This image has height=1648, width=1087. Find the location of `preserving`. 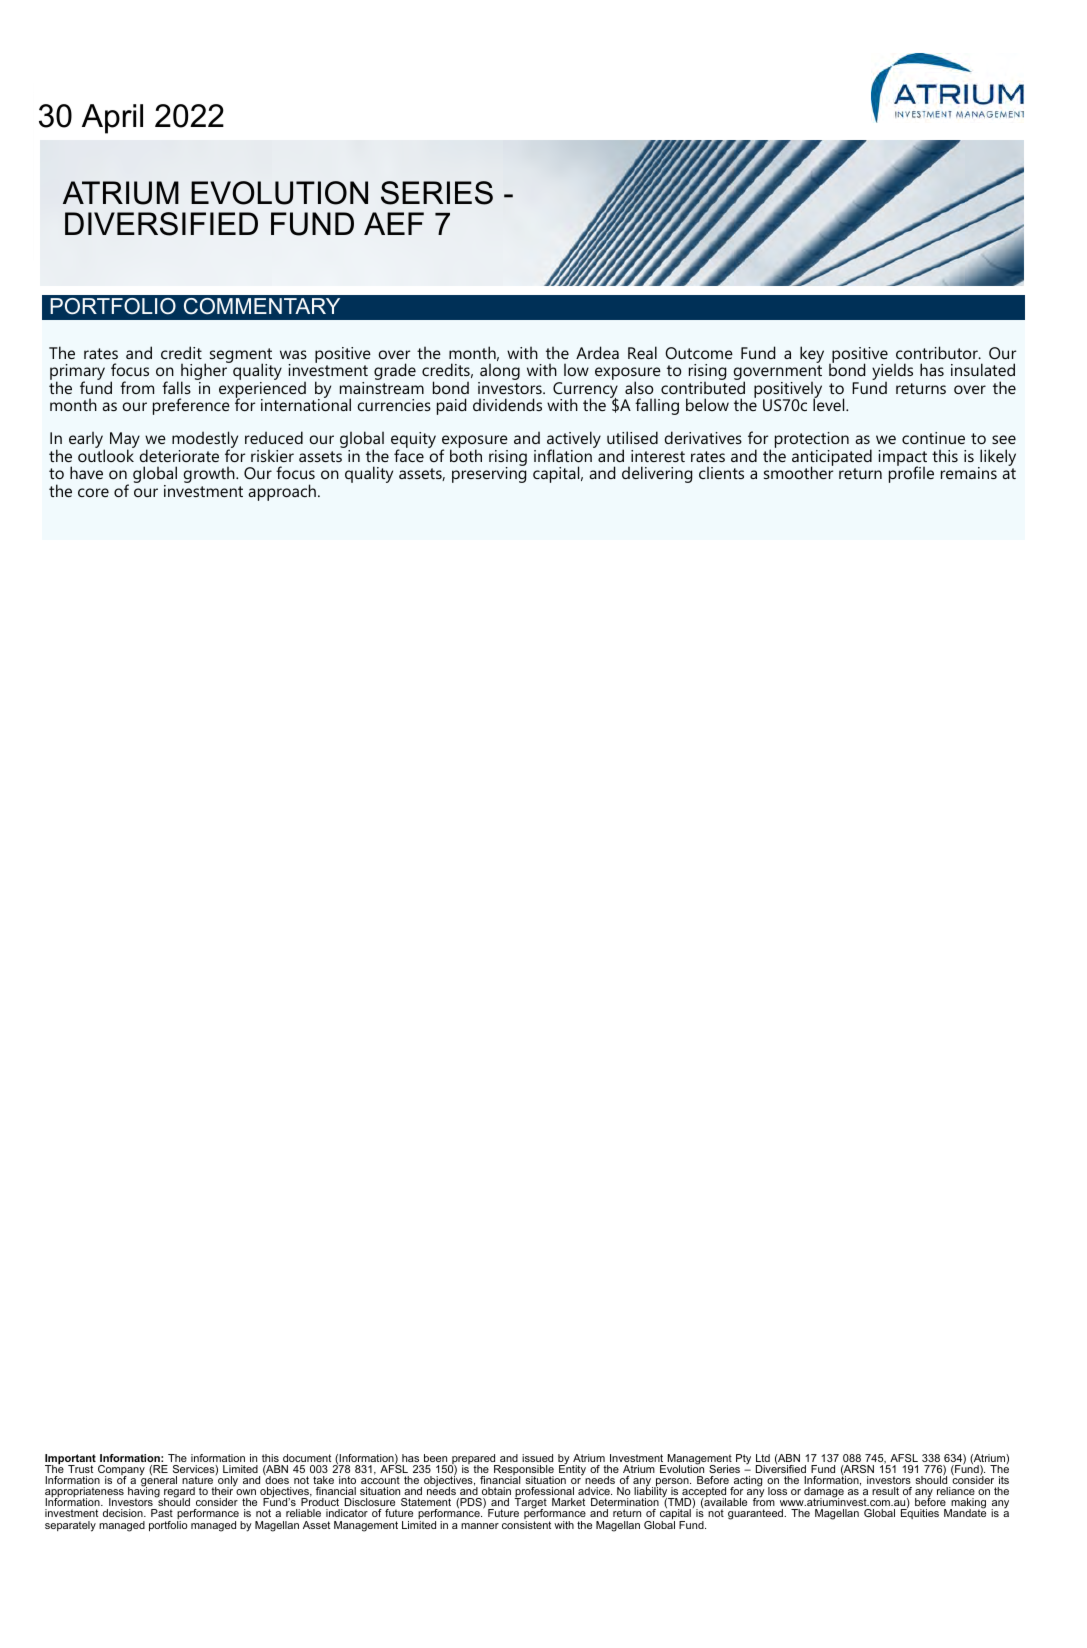

preserving is located at coordinates (489, 474).
